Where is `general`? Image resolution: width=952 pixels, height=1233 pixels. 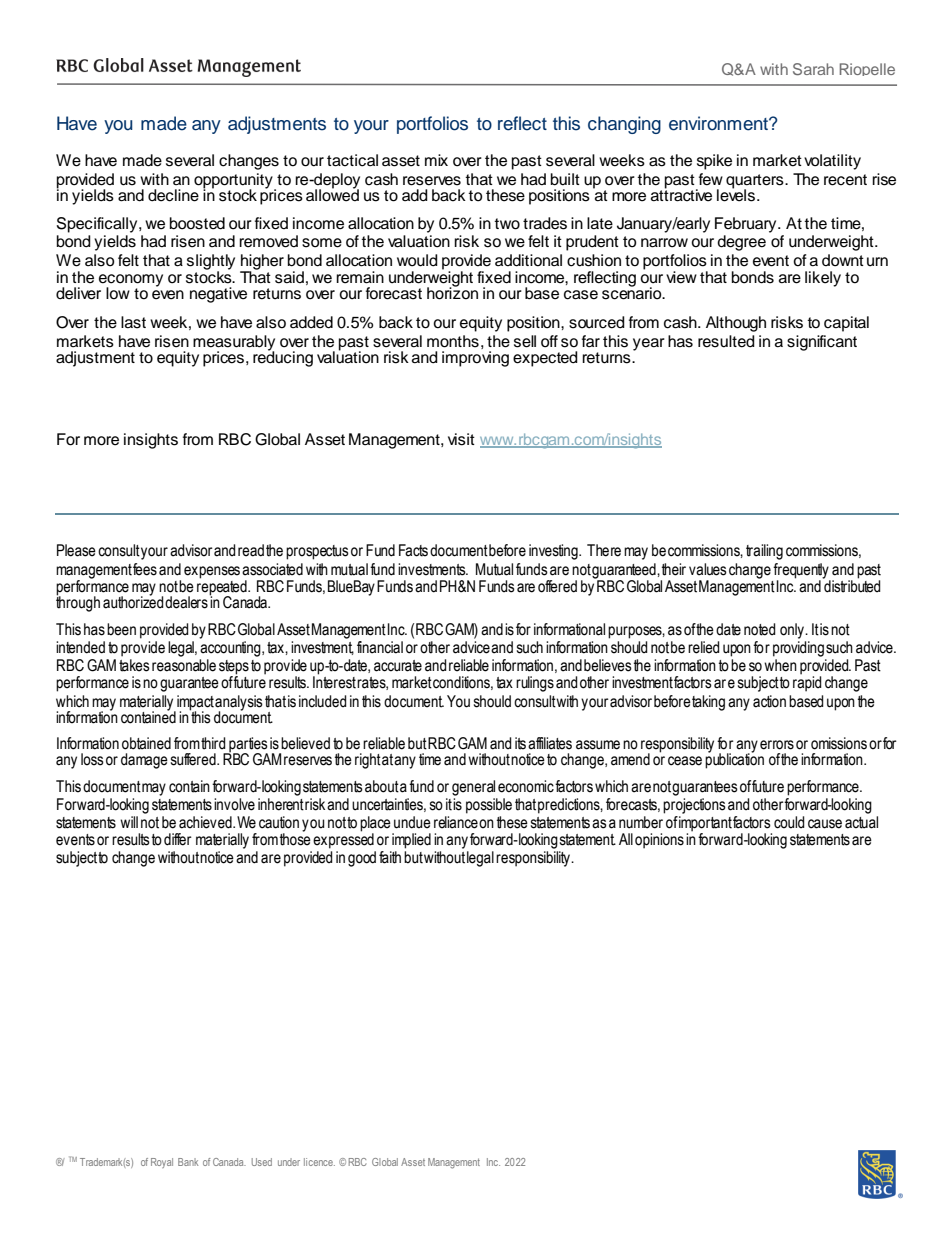
general is located at coordinates (473, 788).
